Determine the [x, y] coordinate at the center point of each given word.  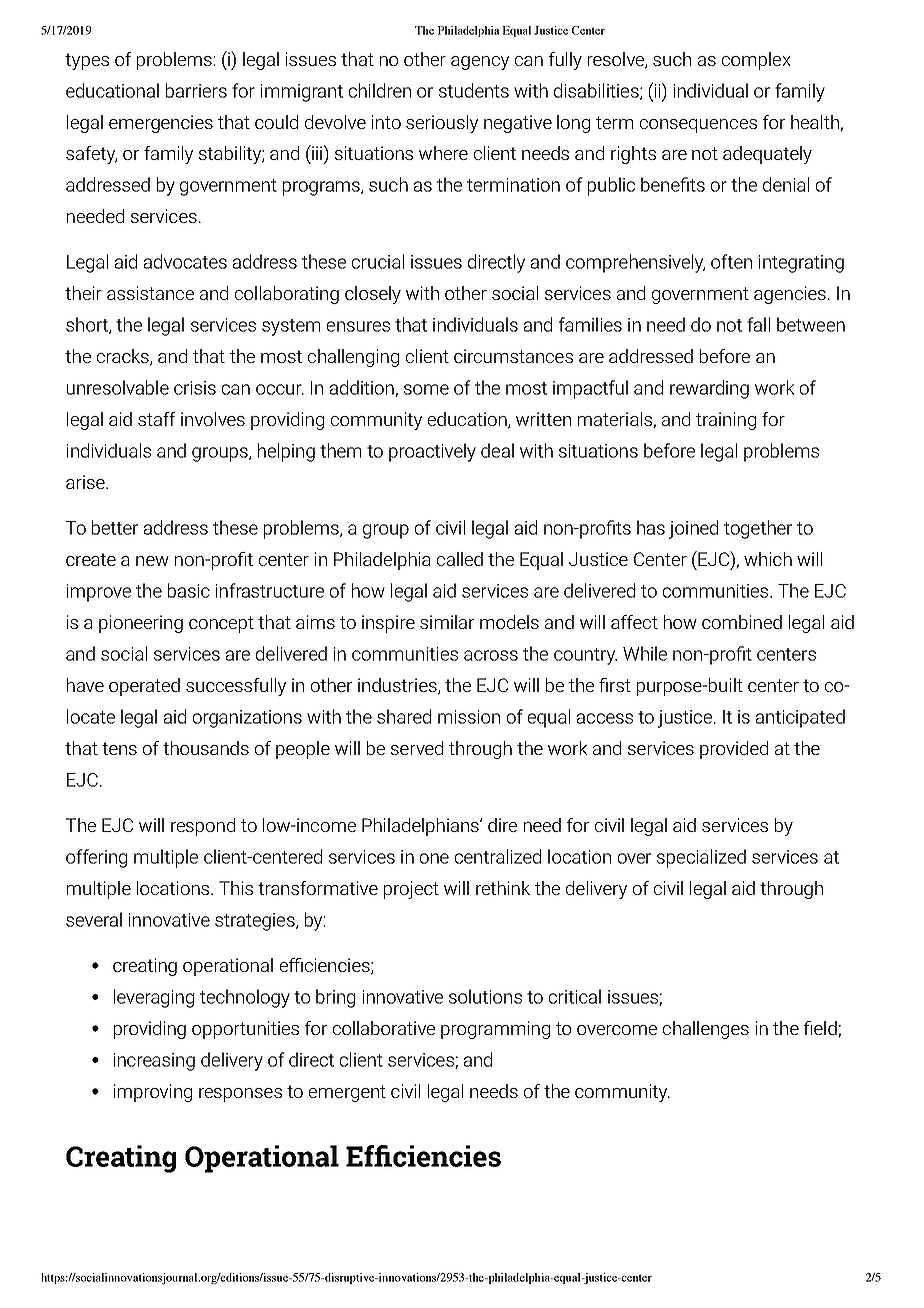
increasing [154, 1062]
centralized [498, 856]
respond [203, 827]
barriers [196, 90]
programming [495, 1030]
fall [758, 324]
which [768, 559]
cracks [124, 357]
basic [189, 590]
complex [756, 61]
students [474, 90]
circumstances [513, 356]
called [460, 559]
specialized [701, 858]
